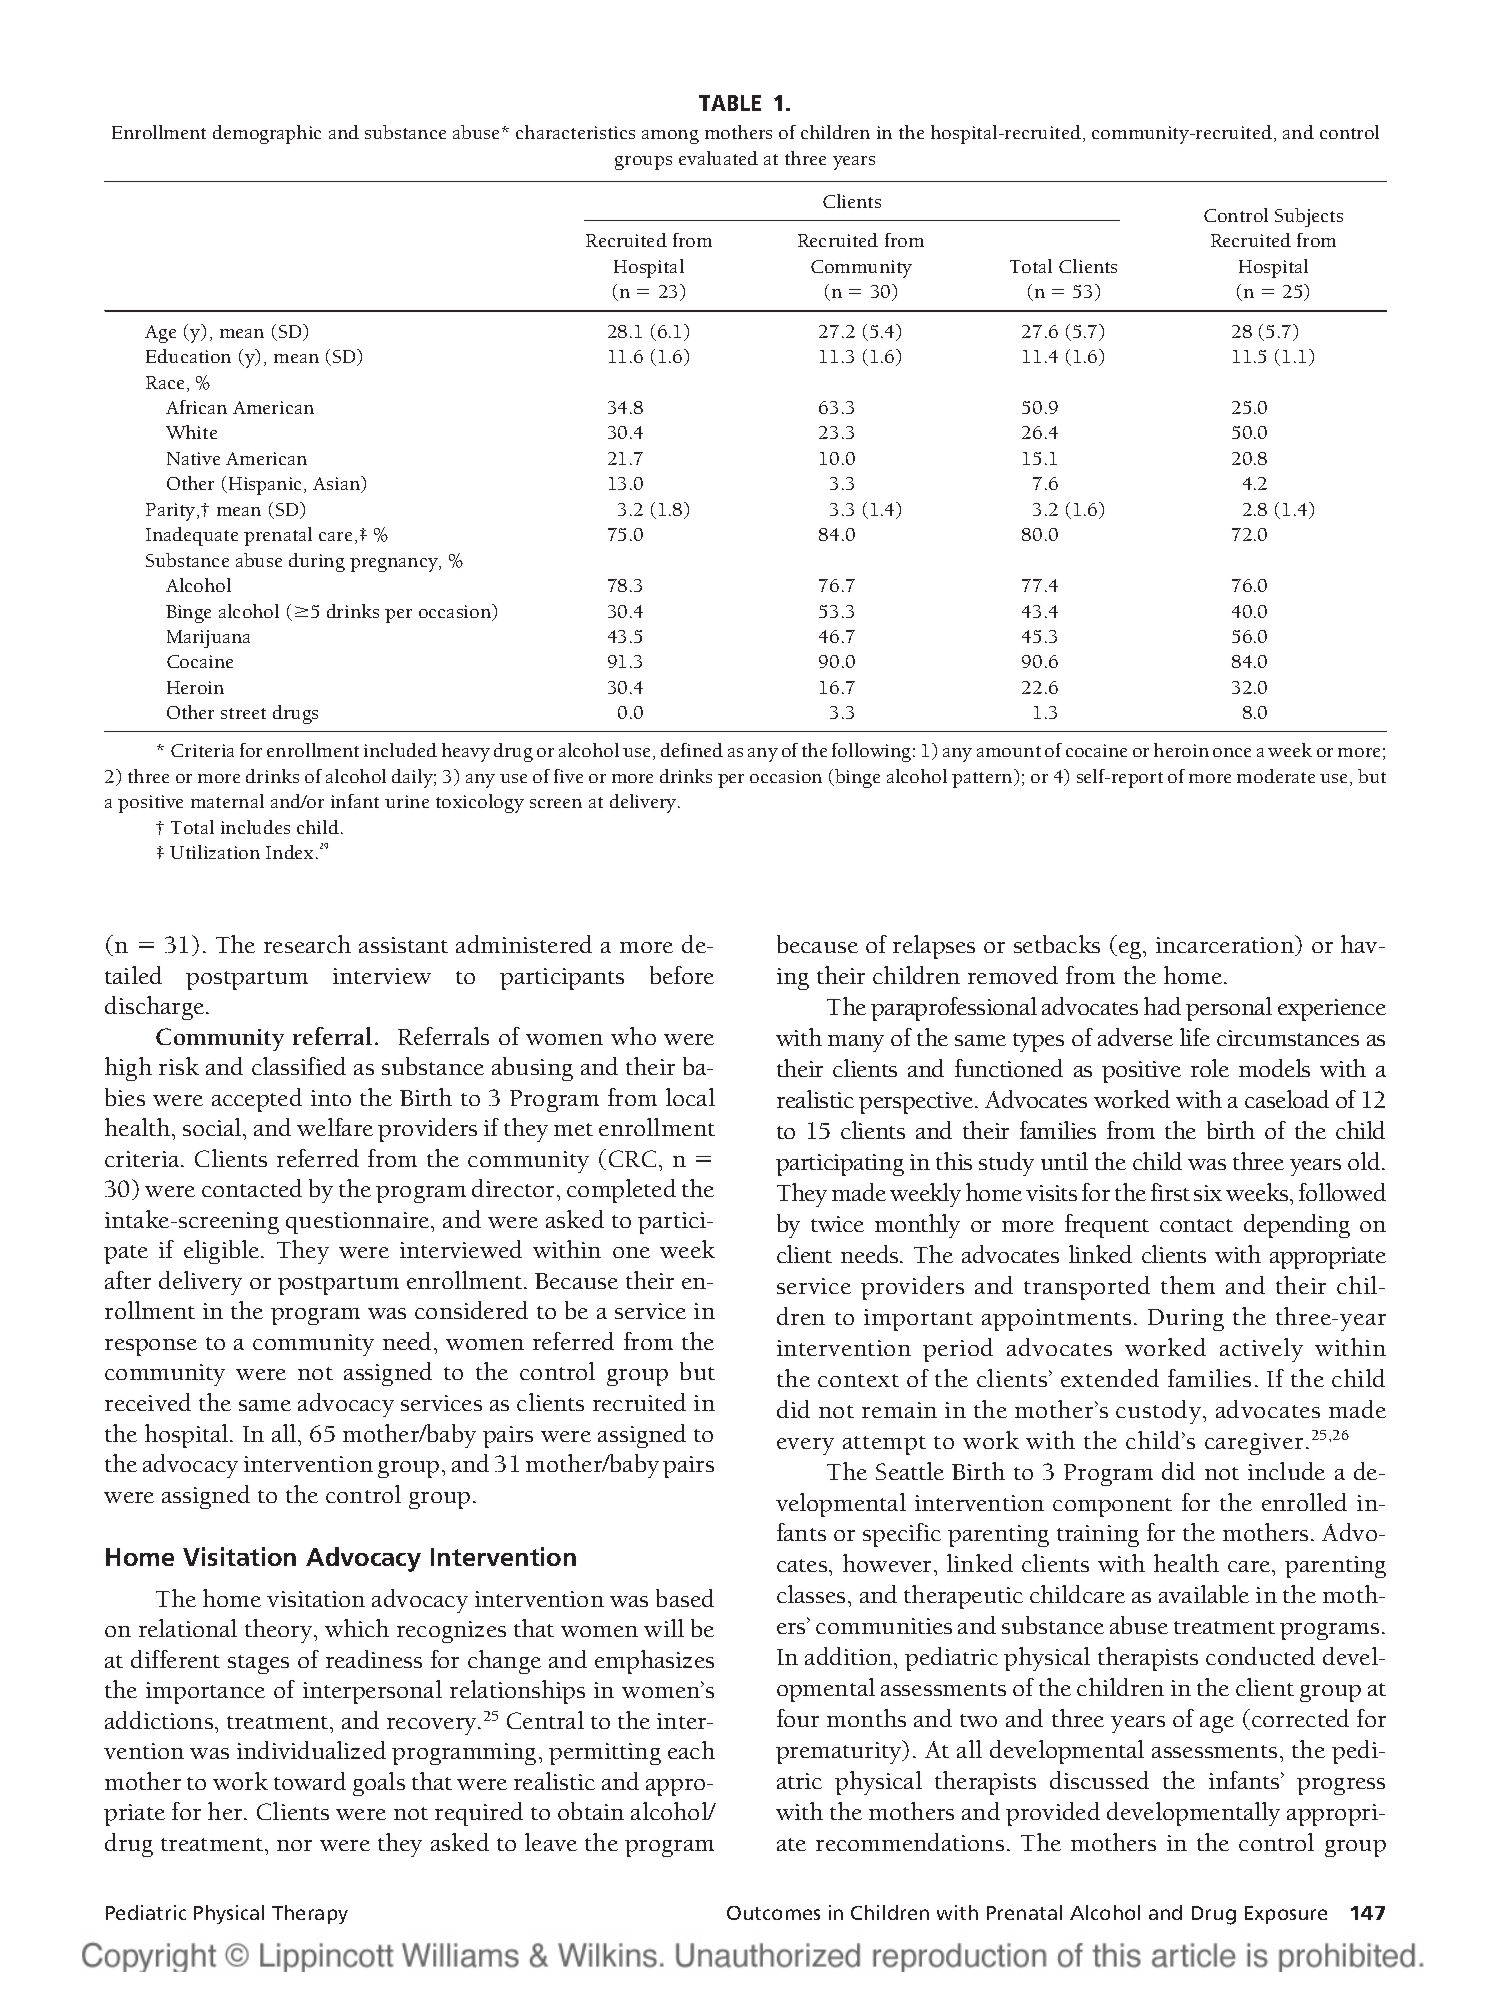 The height and width of the image is (1999, 1493). What do you see at coordinates (223, 1252) in the image?
I see `eligible` at bounding box center [223, 1252].
